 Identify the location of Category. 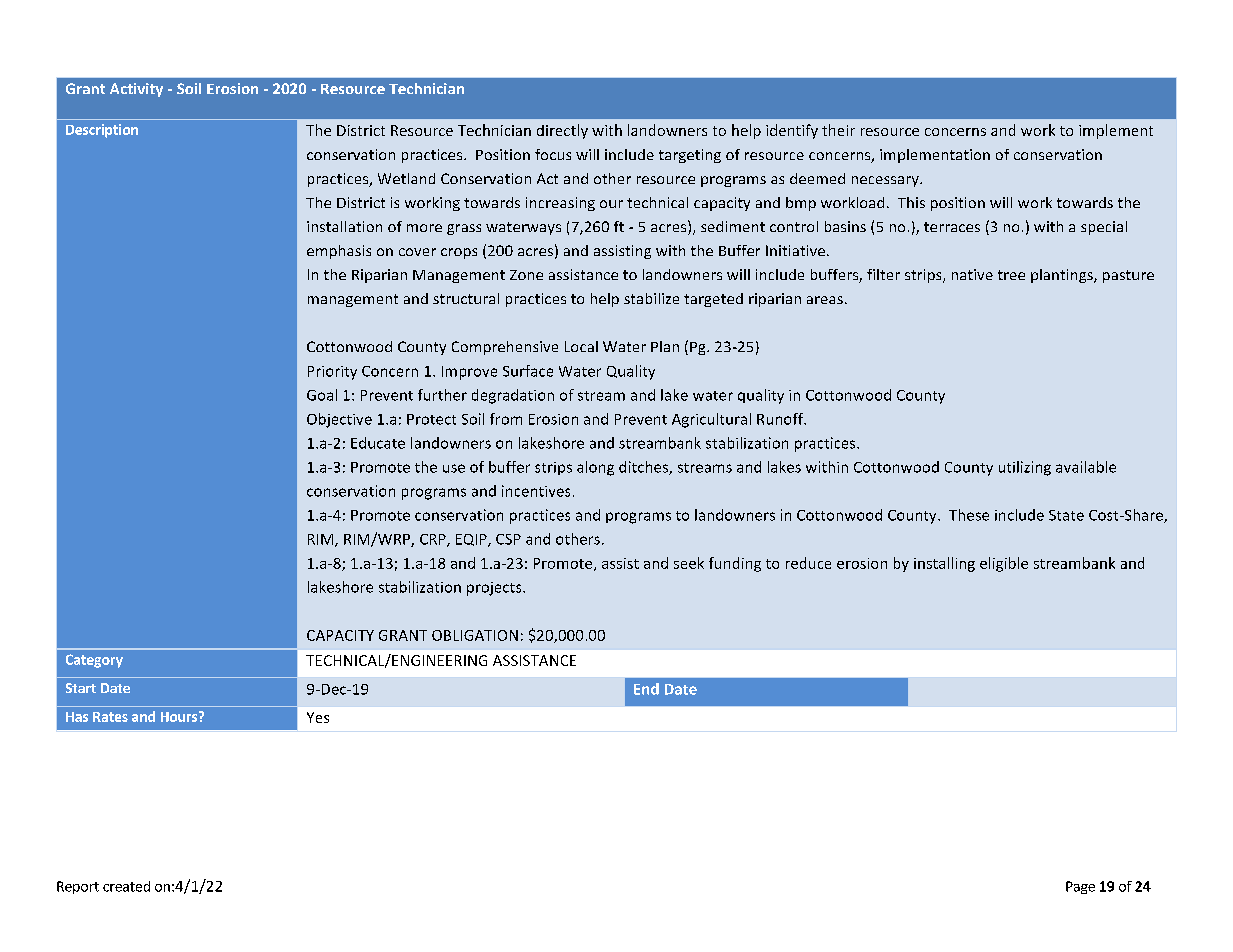
(94, 661).
